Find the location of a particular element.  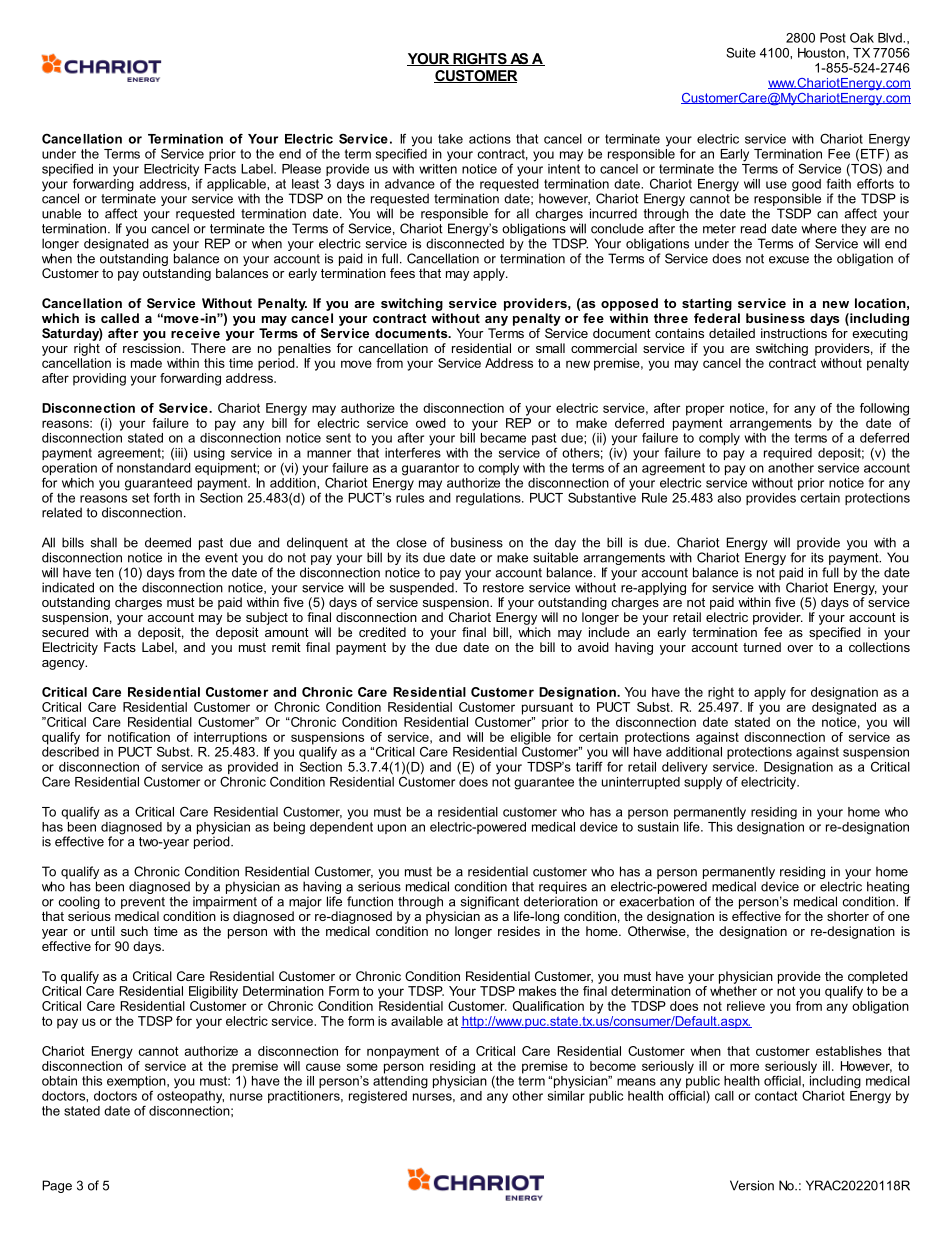

registered is located at coordinates (378, 1097).
